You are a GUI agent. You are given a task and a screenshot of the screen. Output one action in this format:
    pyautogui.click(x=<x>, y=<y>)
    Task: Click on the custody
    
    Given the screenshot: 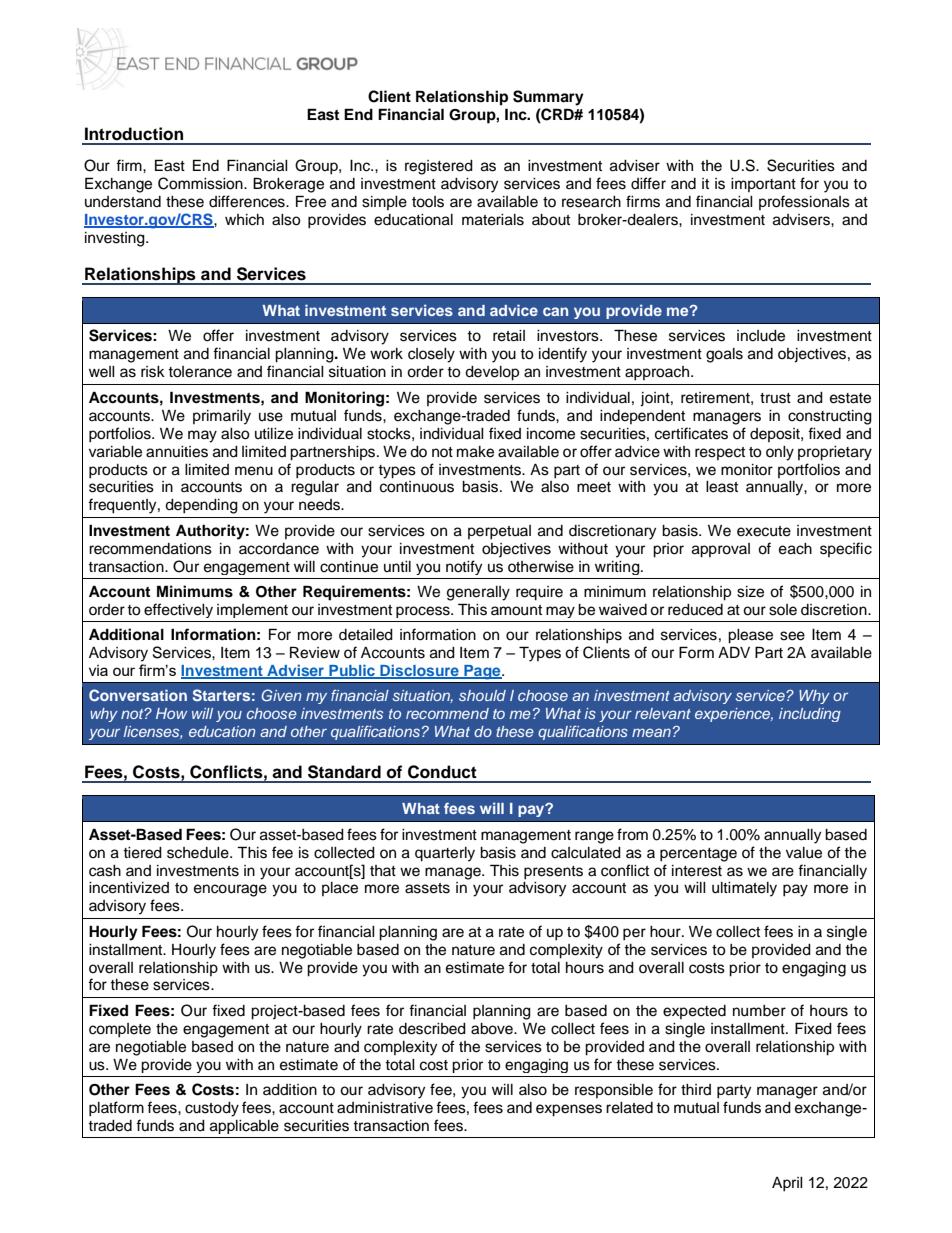 What is the action you would take?
    pyautogui.click(x=212, y=1109)
